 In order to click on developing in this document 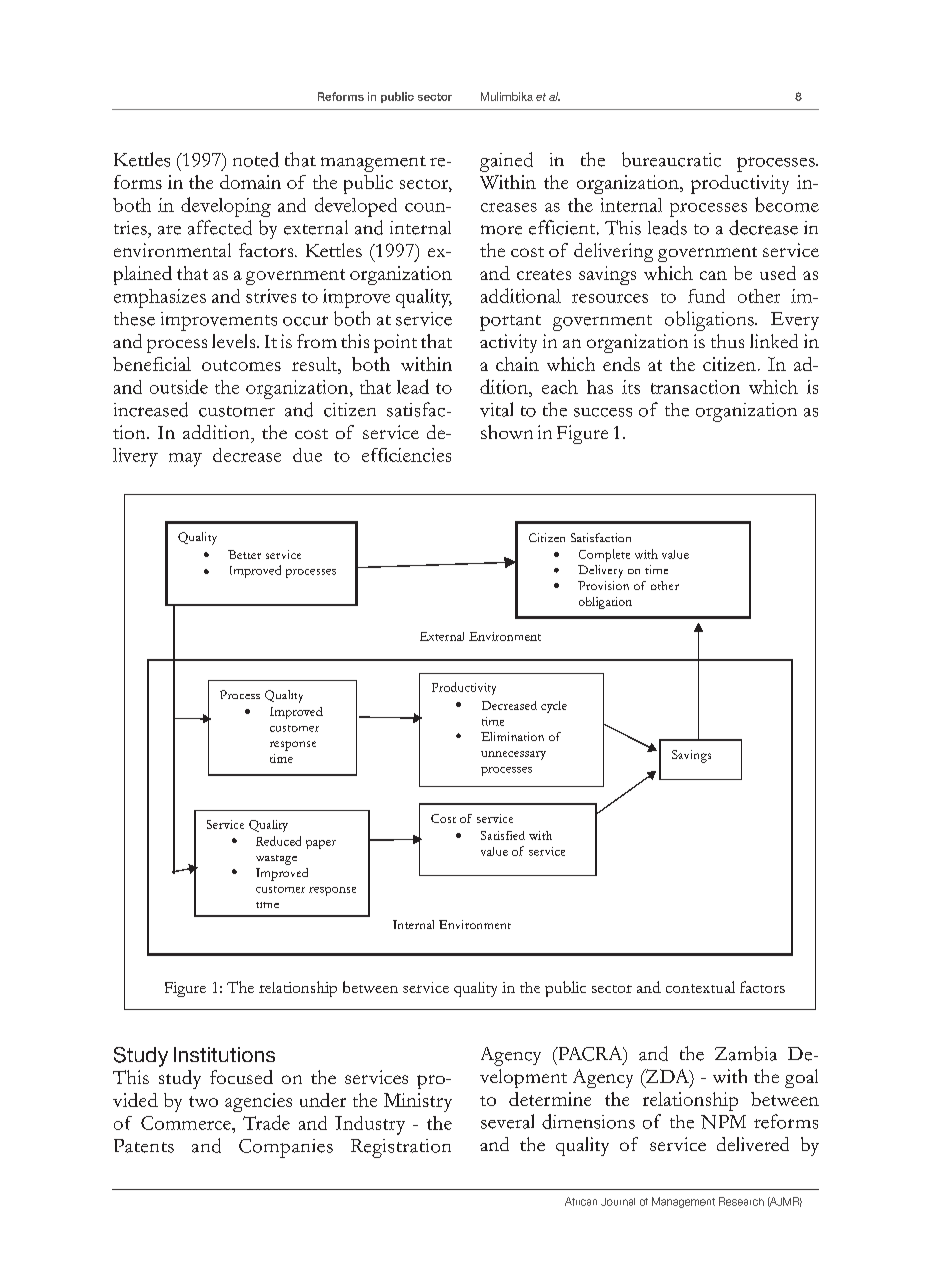, I will do `click(226, 207)`.
